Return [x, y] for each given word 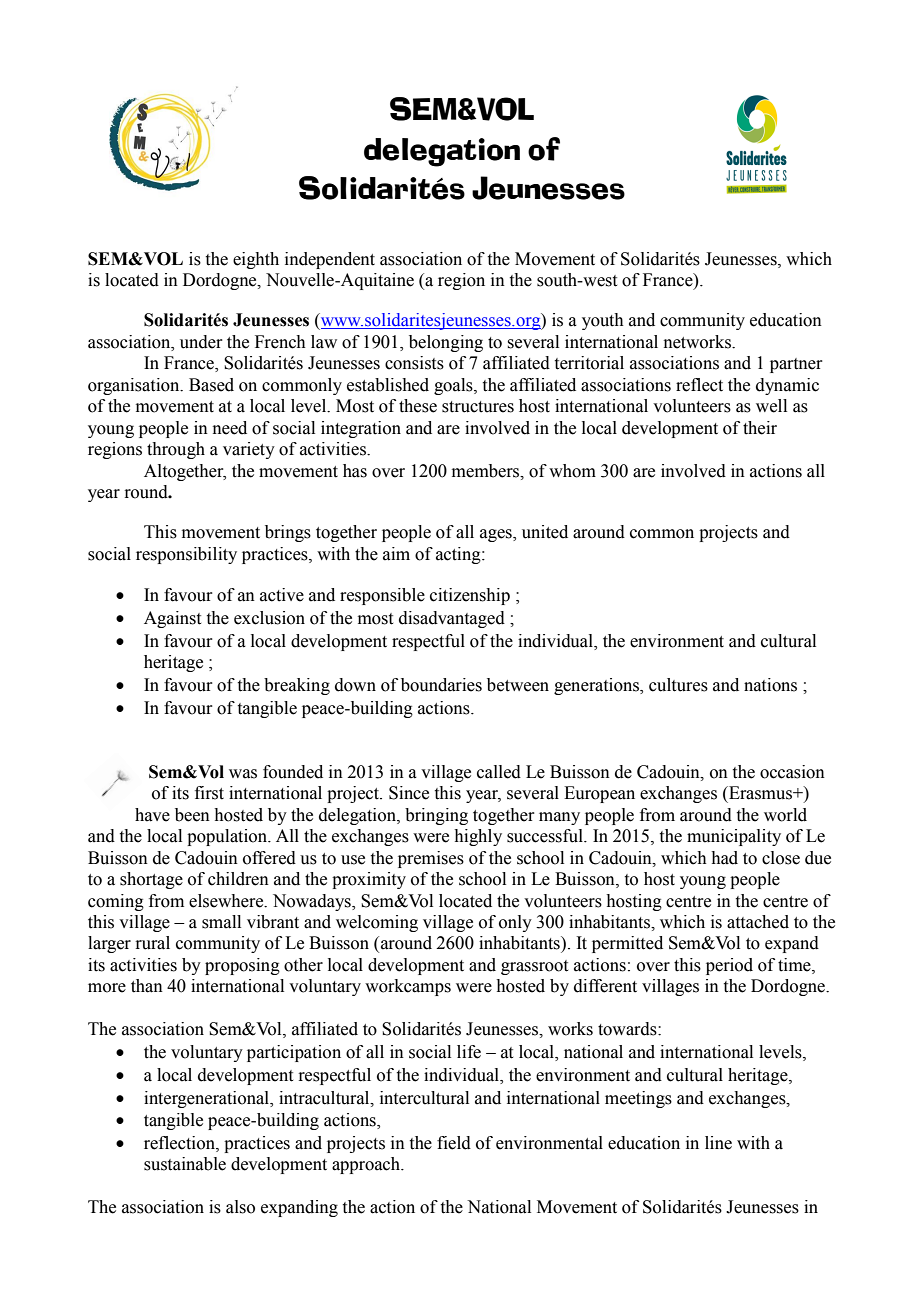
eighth [256, 260]
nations [770, 685]
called [499, 772]
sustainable [185, 1164]
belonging [446, 343]
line [718, 1143]
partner [796, 365]
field [454, 1143]
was [243, 774]
